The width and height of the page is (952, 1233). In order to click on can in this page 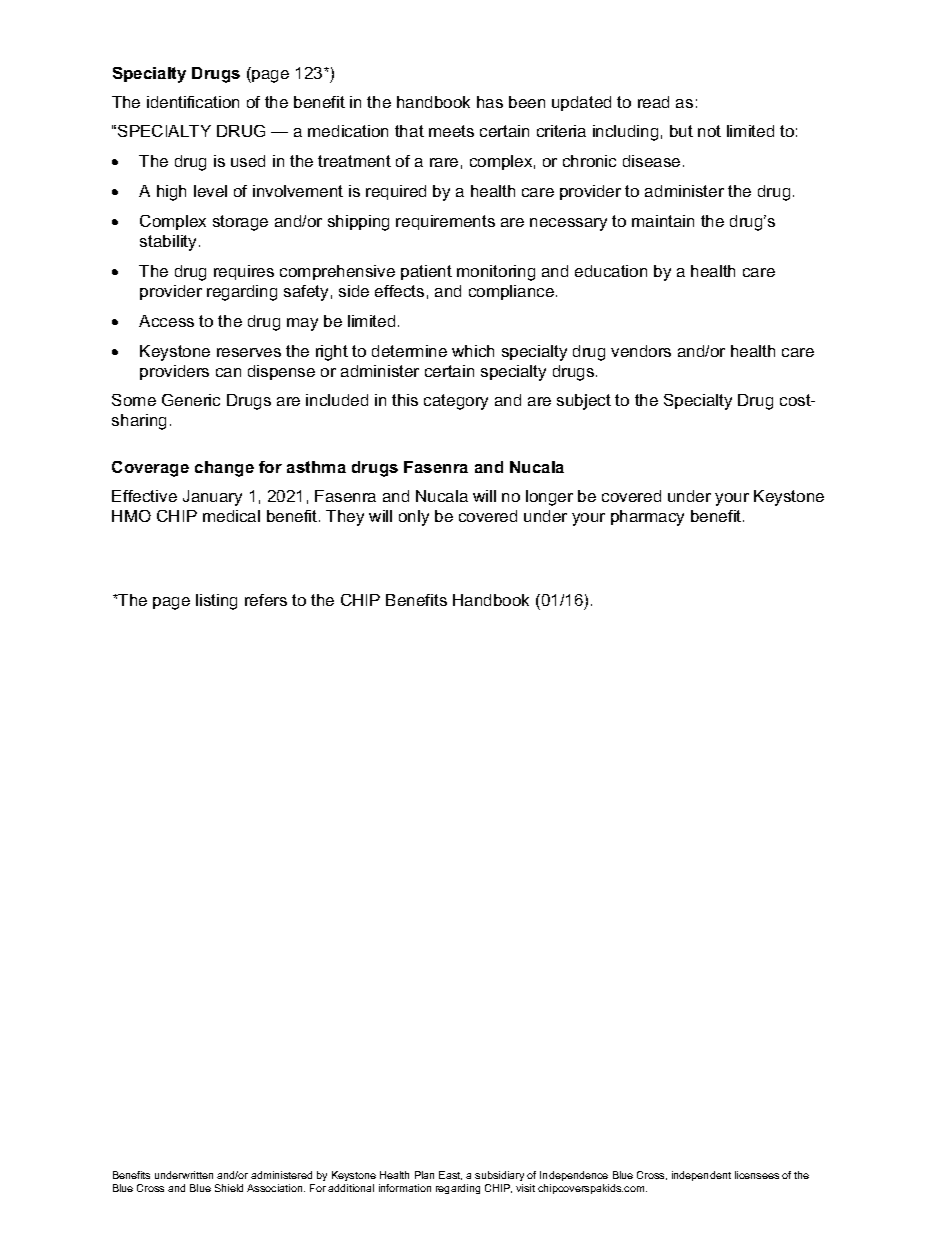, I will do `click(228, 372)`.
